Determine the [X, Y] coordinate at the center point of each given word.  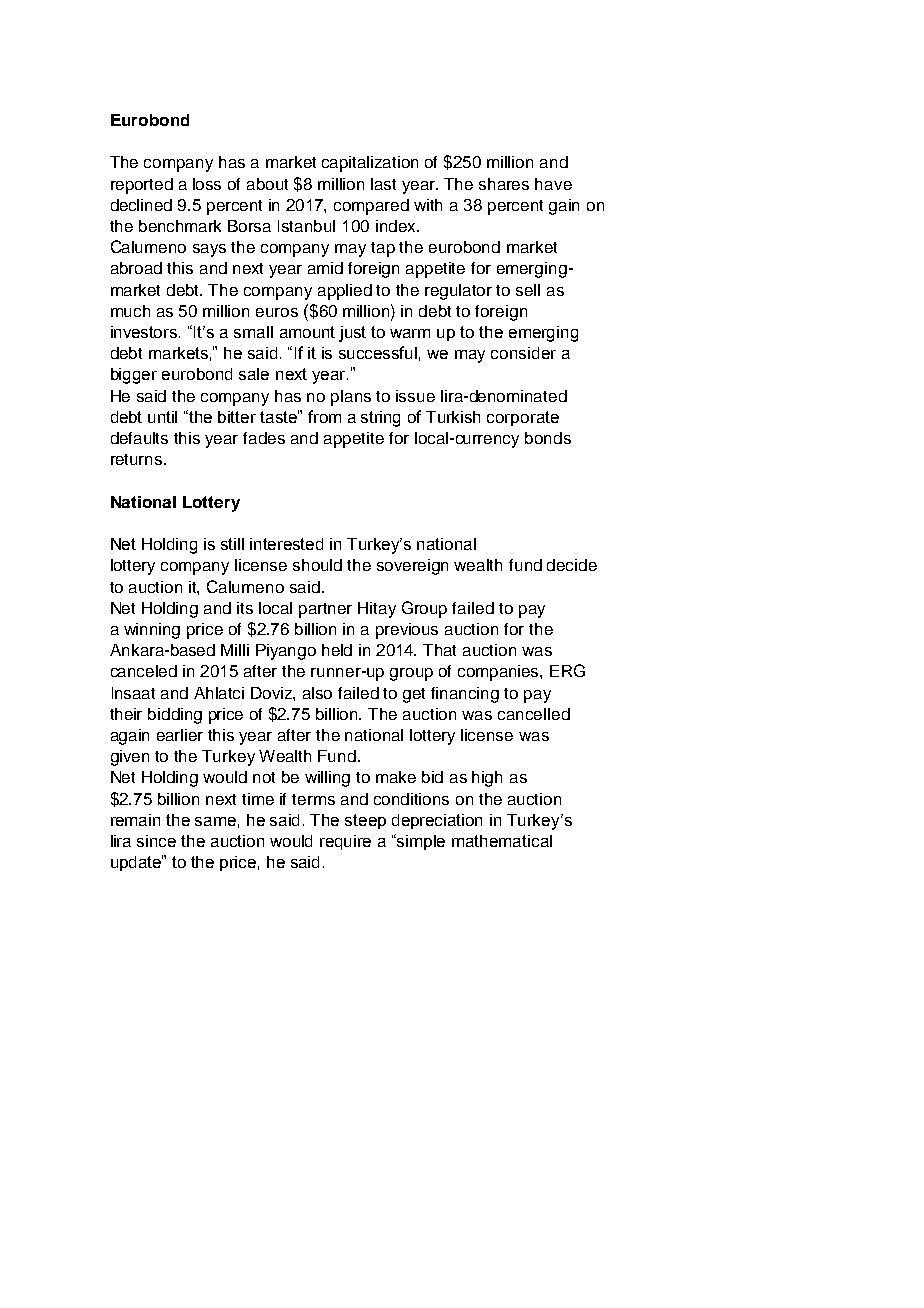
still [232, 544]
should [317, 565]
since [156, 841]
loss [207, 184]
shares [504, 184]
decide [572, 565]
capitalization [370, 164]
